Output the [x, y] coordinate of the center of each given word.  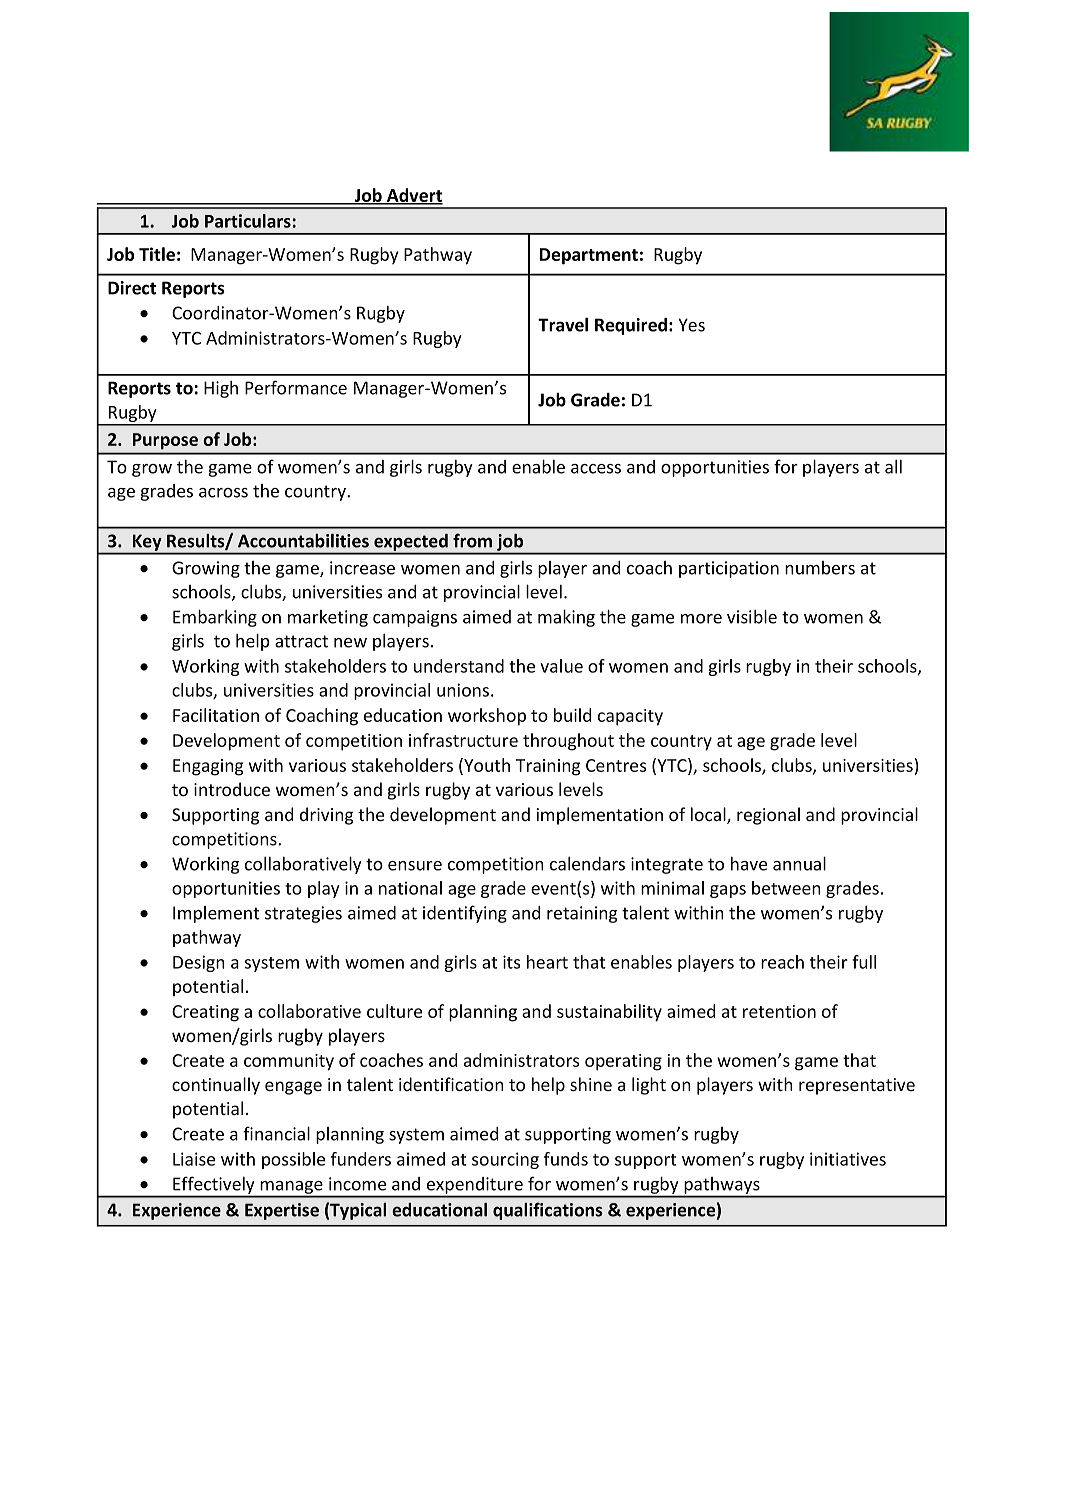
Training [548, 767]
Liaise [194, 1159]
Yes [691, 325]
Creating [205, 1013]
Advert [414, 196]
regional [768, 816]
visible [752, 616]
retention [779, 1011]
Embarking [215, 618]
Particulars [248, 221]
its [511, 962]
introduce [232, 789]
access [596, 469]
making [566, 618]
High [221, 389]
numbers [820, 568]
